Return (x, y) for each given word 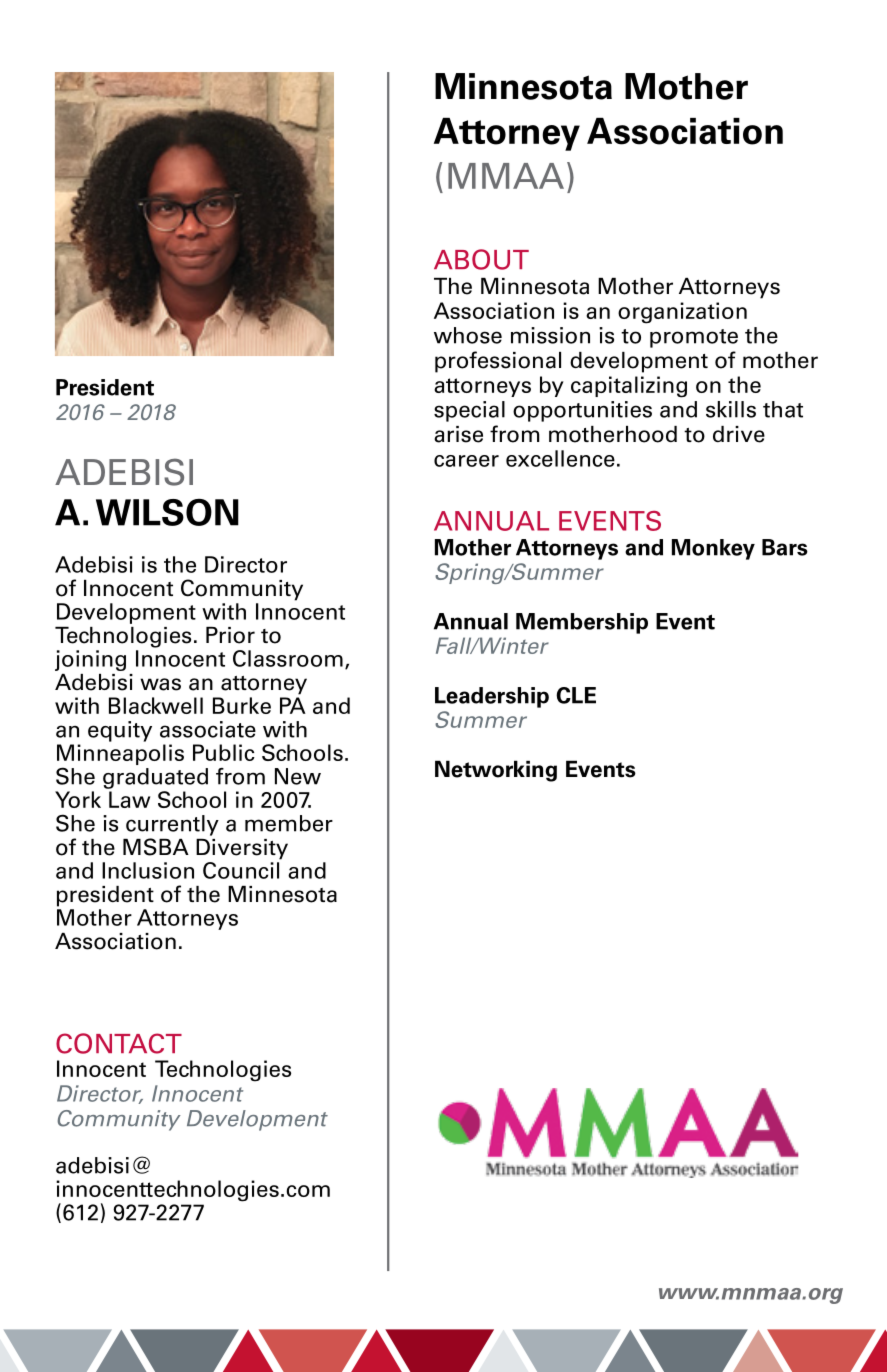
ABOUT (481, 259)
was (160, 684)
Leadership (492, 697)
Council (241, 870)
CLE (576, 695)
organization (682, 313)
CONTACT (119, 1043)
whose (468, 335)
